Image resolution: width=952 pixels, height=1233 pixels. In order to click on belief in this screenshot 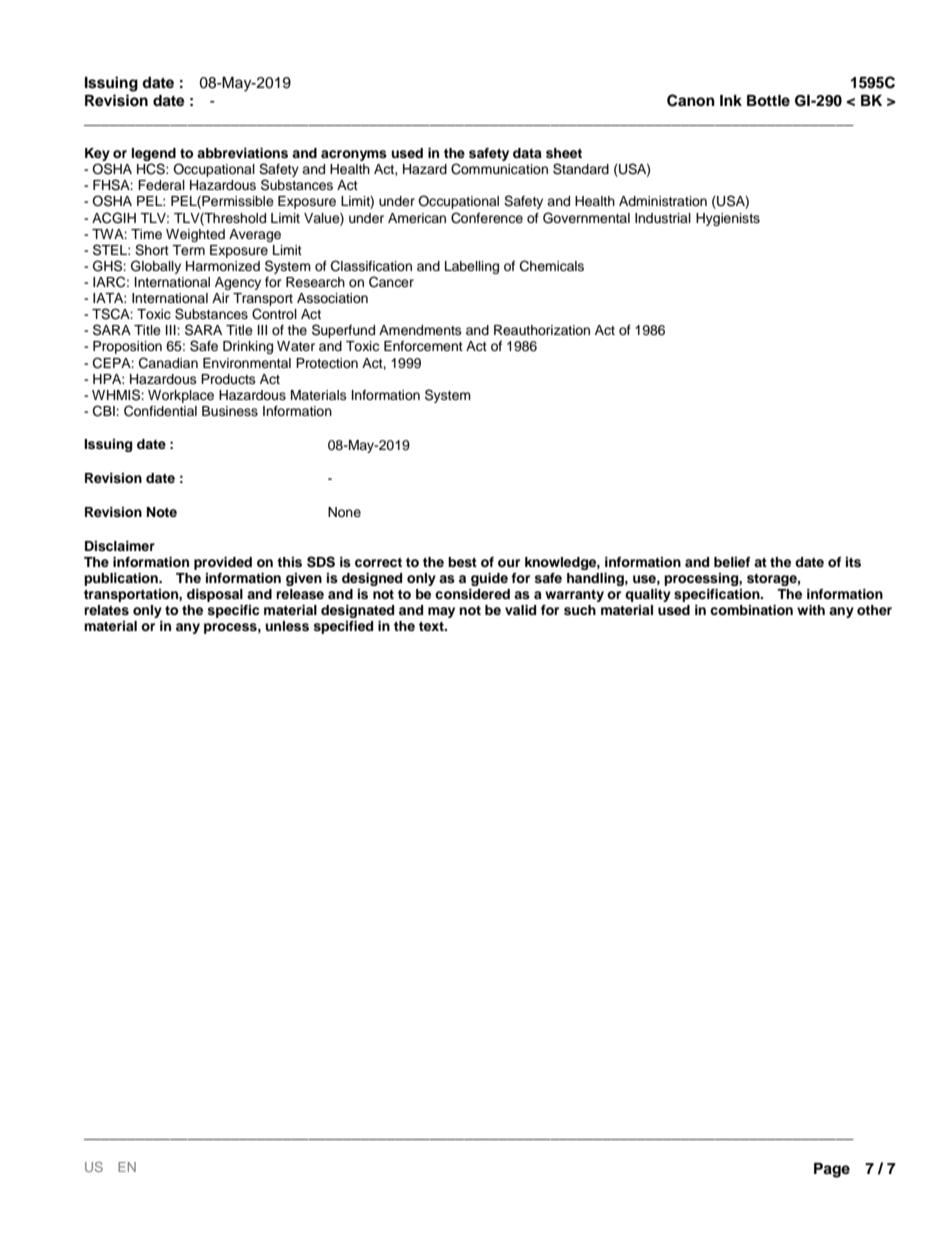, I will do `click(732, 562)`.
